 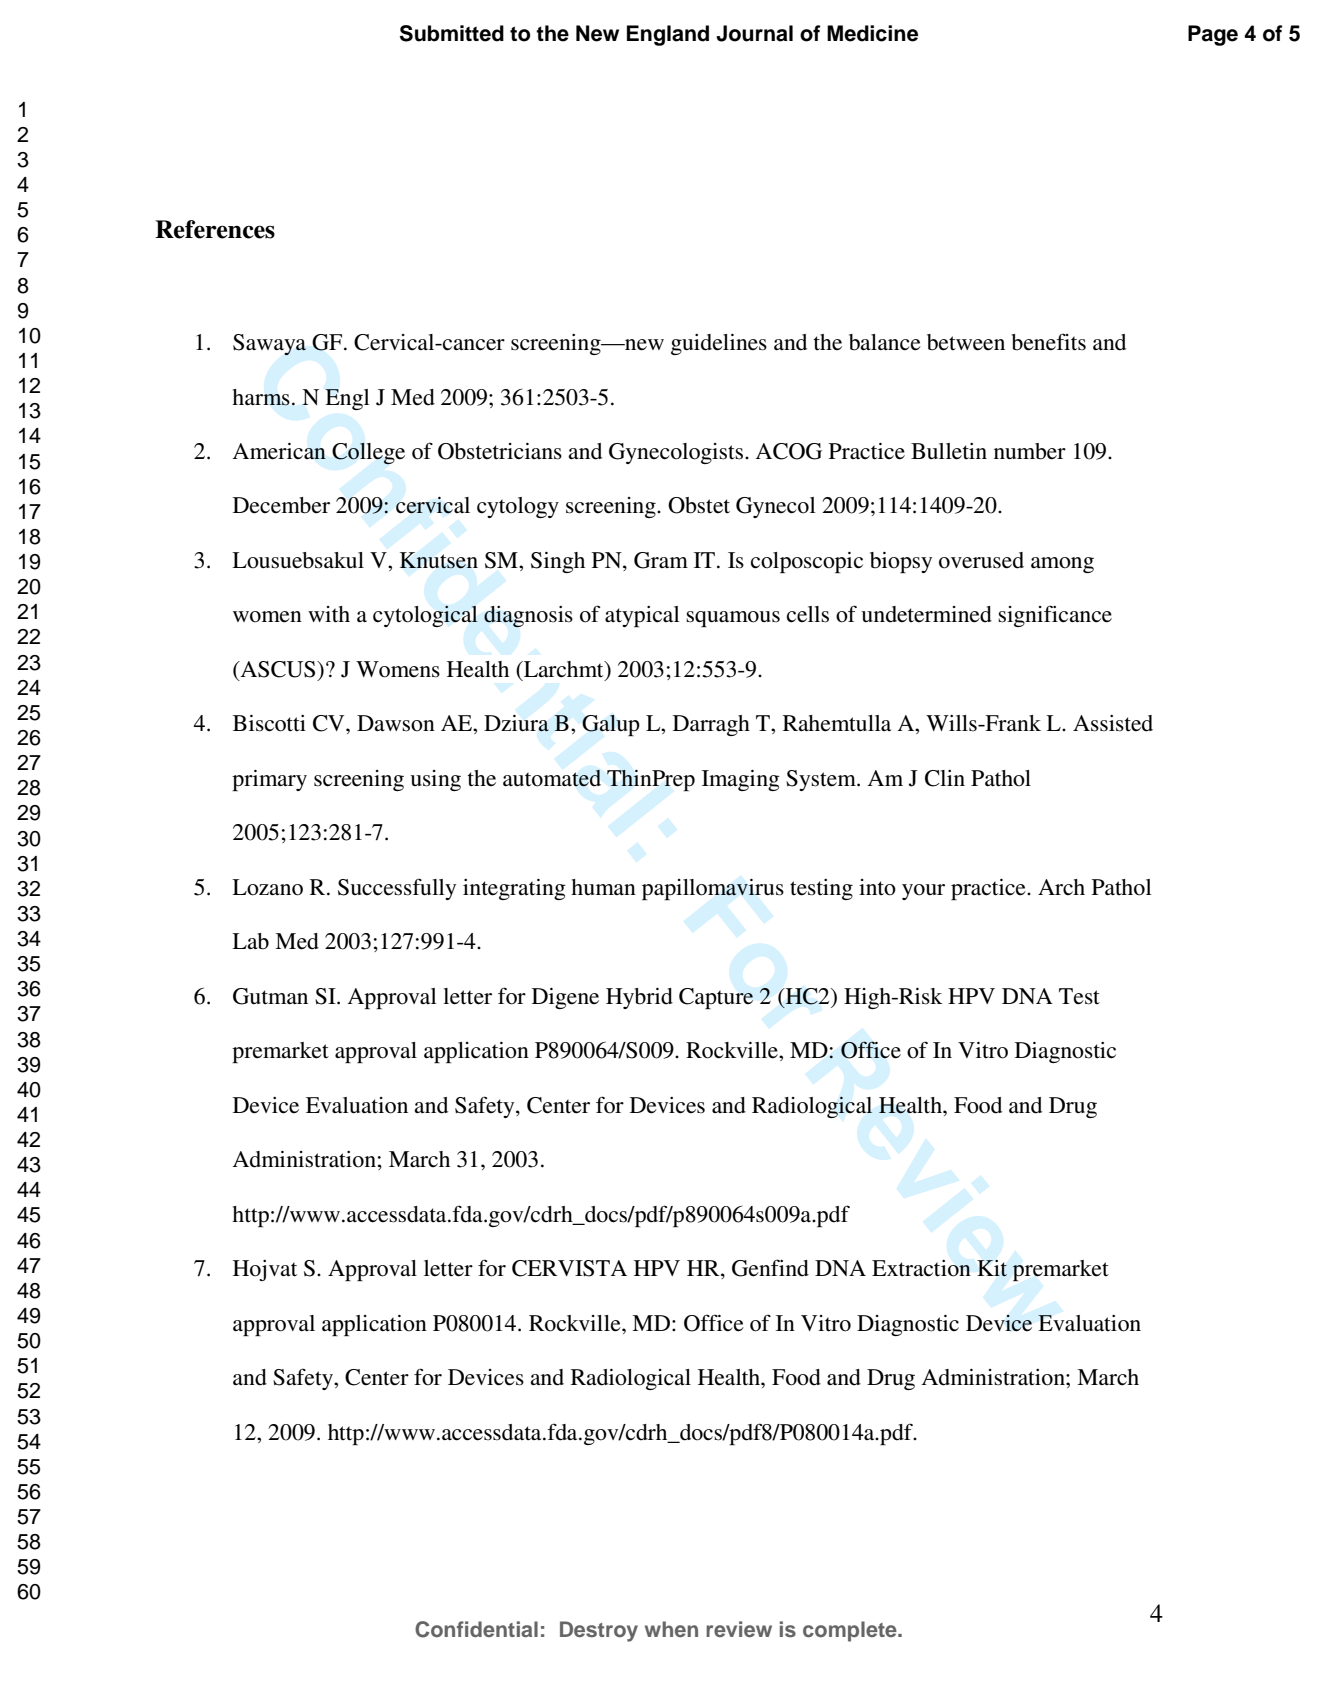 I want to click on Journal, so click(x=754, y=33).
